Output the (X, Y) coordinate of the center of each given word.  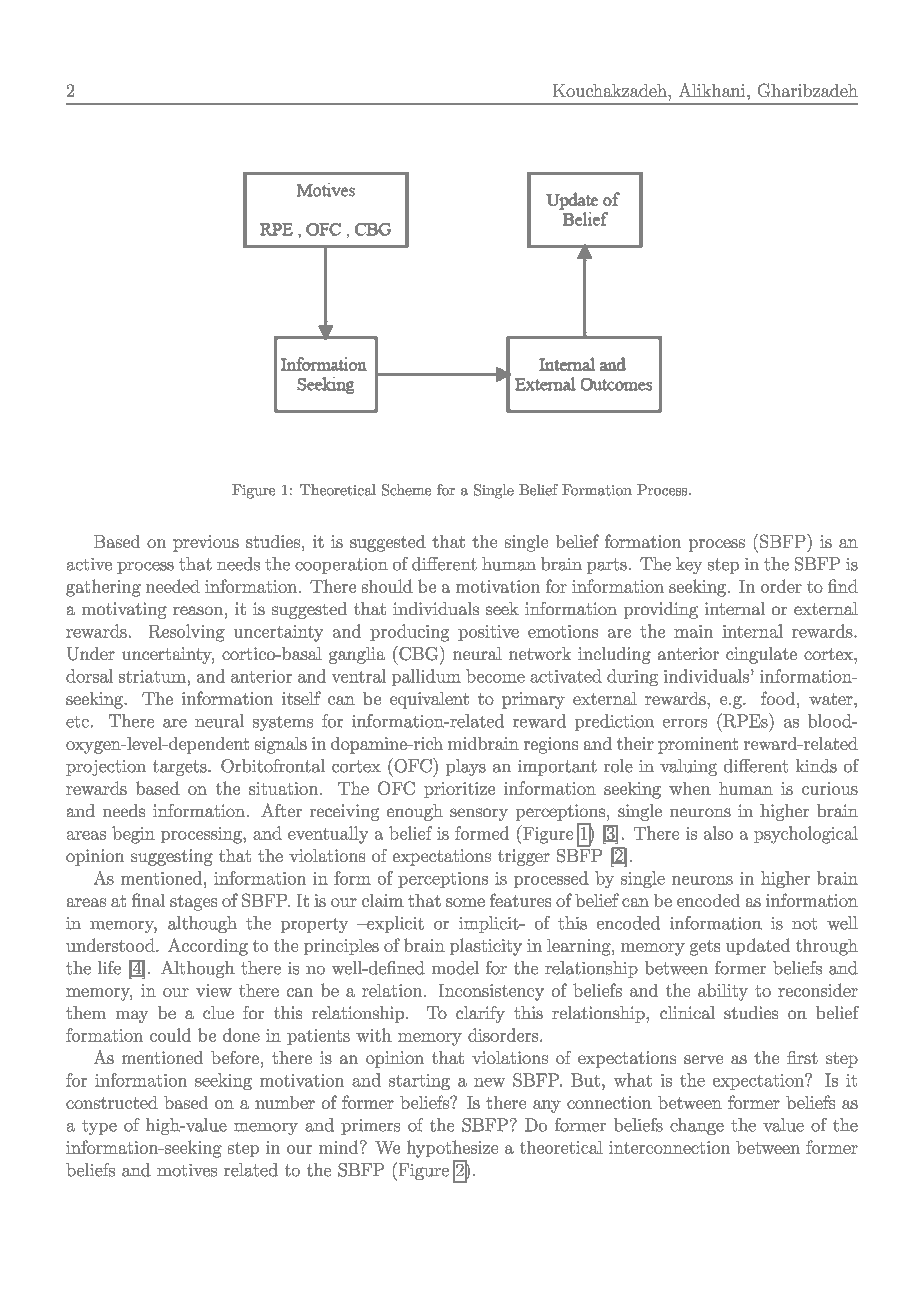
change (697, 1126)
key (689, 565)
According (208, 947)
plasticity (486, 947)
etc (77, 722)
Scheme (406, 490)
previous (206, 543)
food (778, 698)
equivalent (429, 700)
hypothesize (452, 1149)
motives (187, 1170)
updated (758, 946)
